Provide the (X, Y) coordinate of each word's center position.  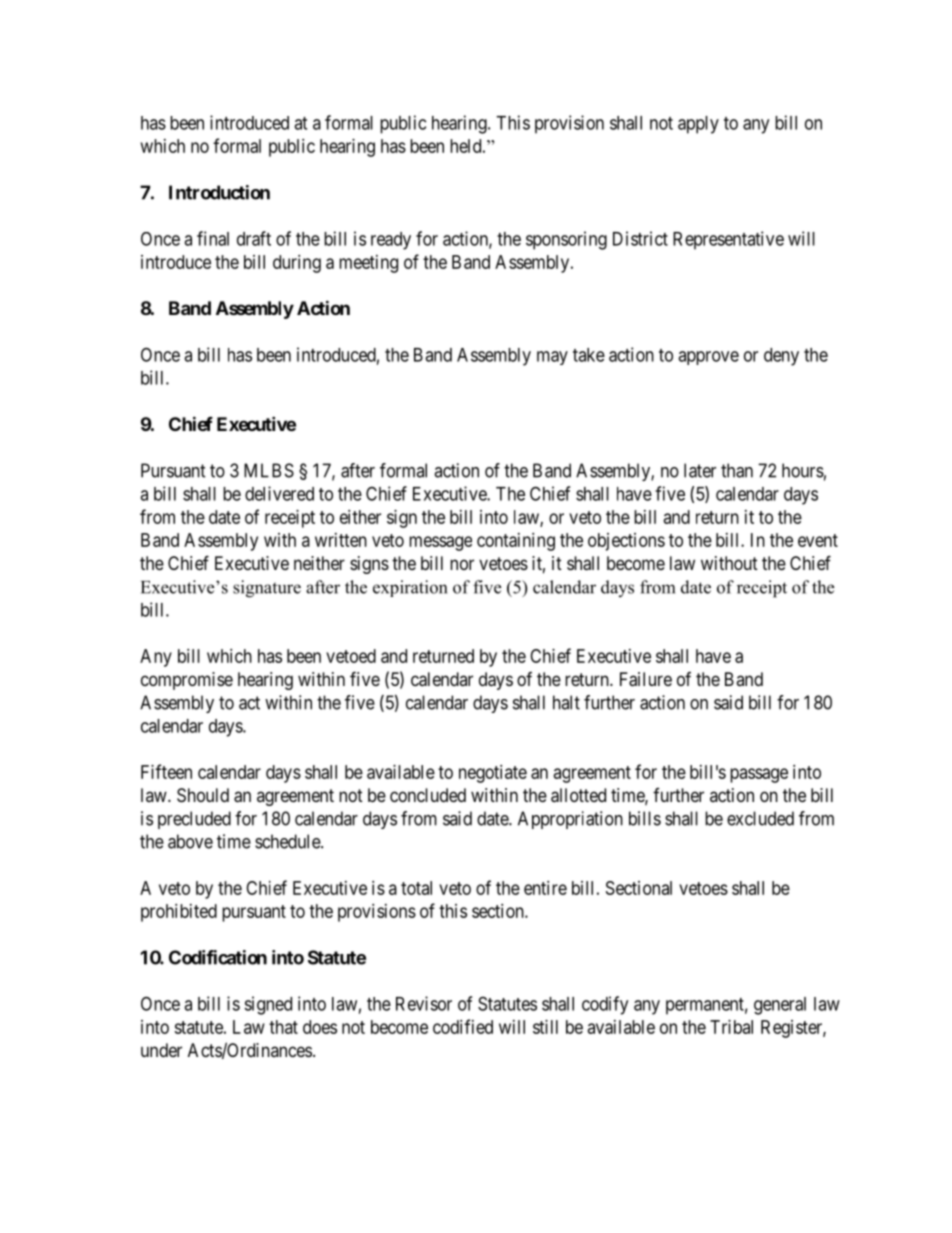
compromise (187, 681)
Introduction (219, 192)
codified (463, 1026)
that (283, 1027)
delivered (279, 493)
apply (698, 125)
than (737, 470)
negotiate (493, 774)
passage (759, 775)
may (552, 358)
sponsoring (566, 240)
